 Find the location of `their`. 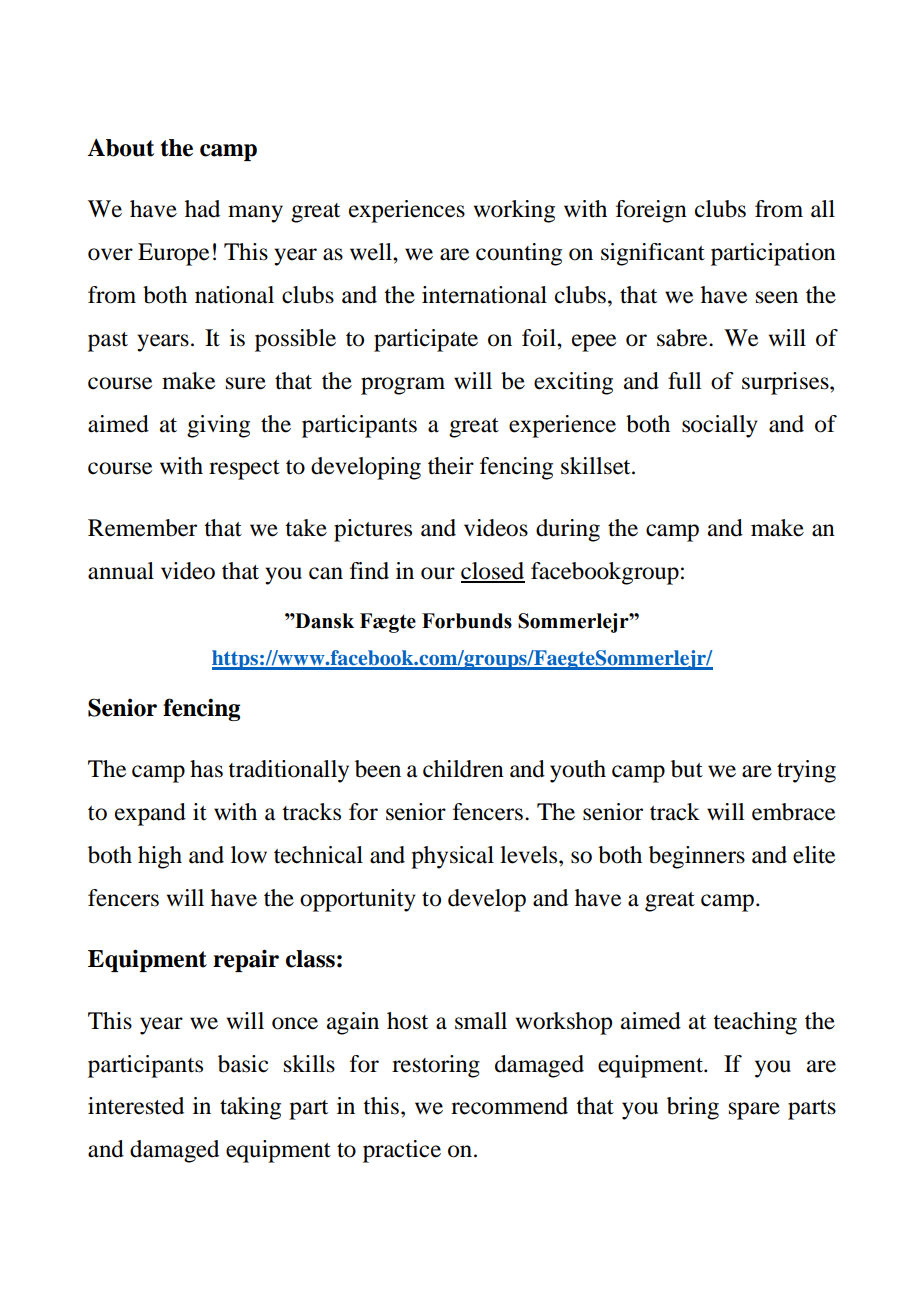

their is located at coordinates (451, 466).
